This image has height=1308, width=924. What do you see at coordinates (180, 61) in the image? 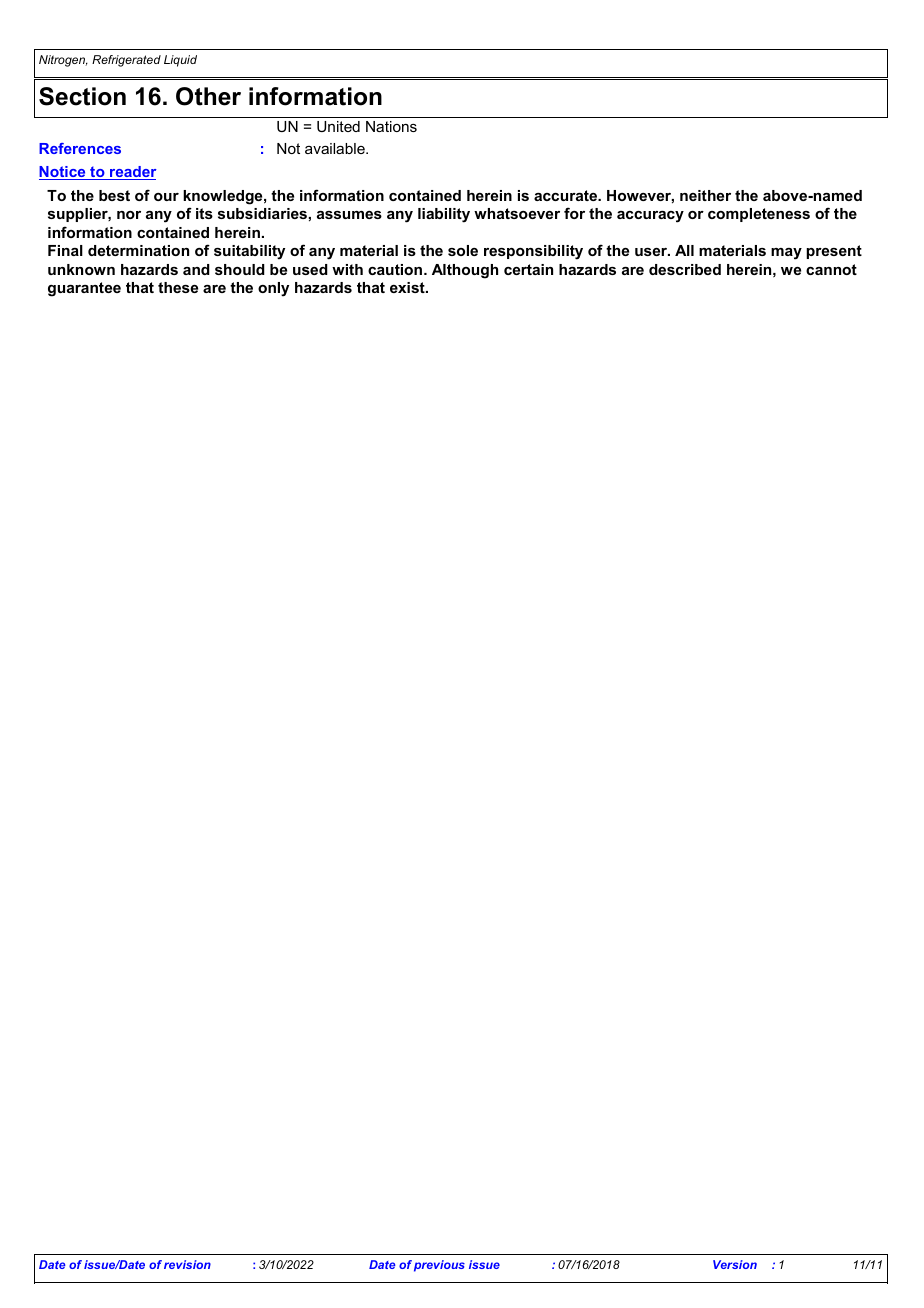
I see `Liquid` at bounding box center [180, 61].
